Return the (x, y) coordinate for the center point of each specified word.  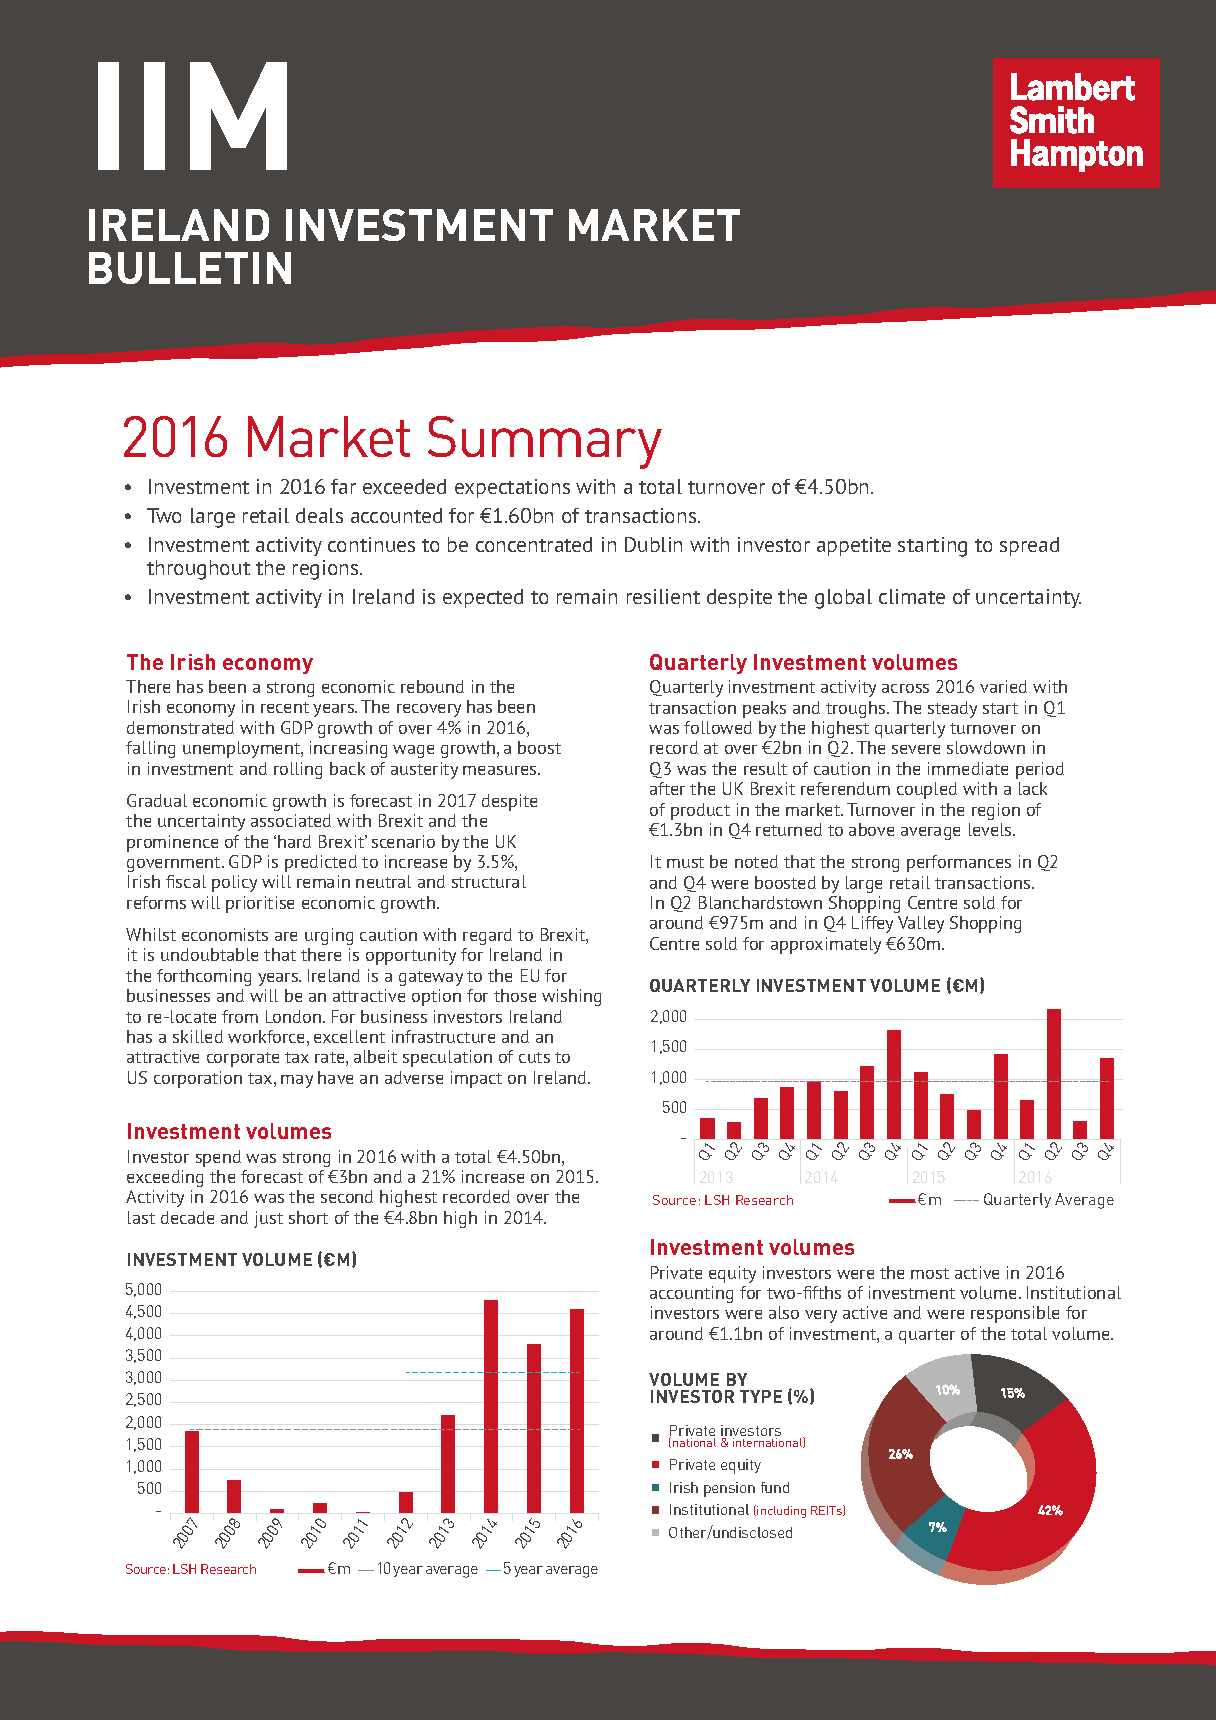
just (268, 1219)
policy (234, 883)
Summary (545, 442)
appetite (854, 546)
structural (489, 881)
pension (729, 1489)
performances (959, 863)
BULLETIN (190, 268)
